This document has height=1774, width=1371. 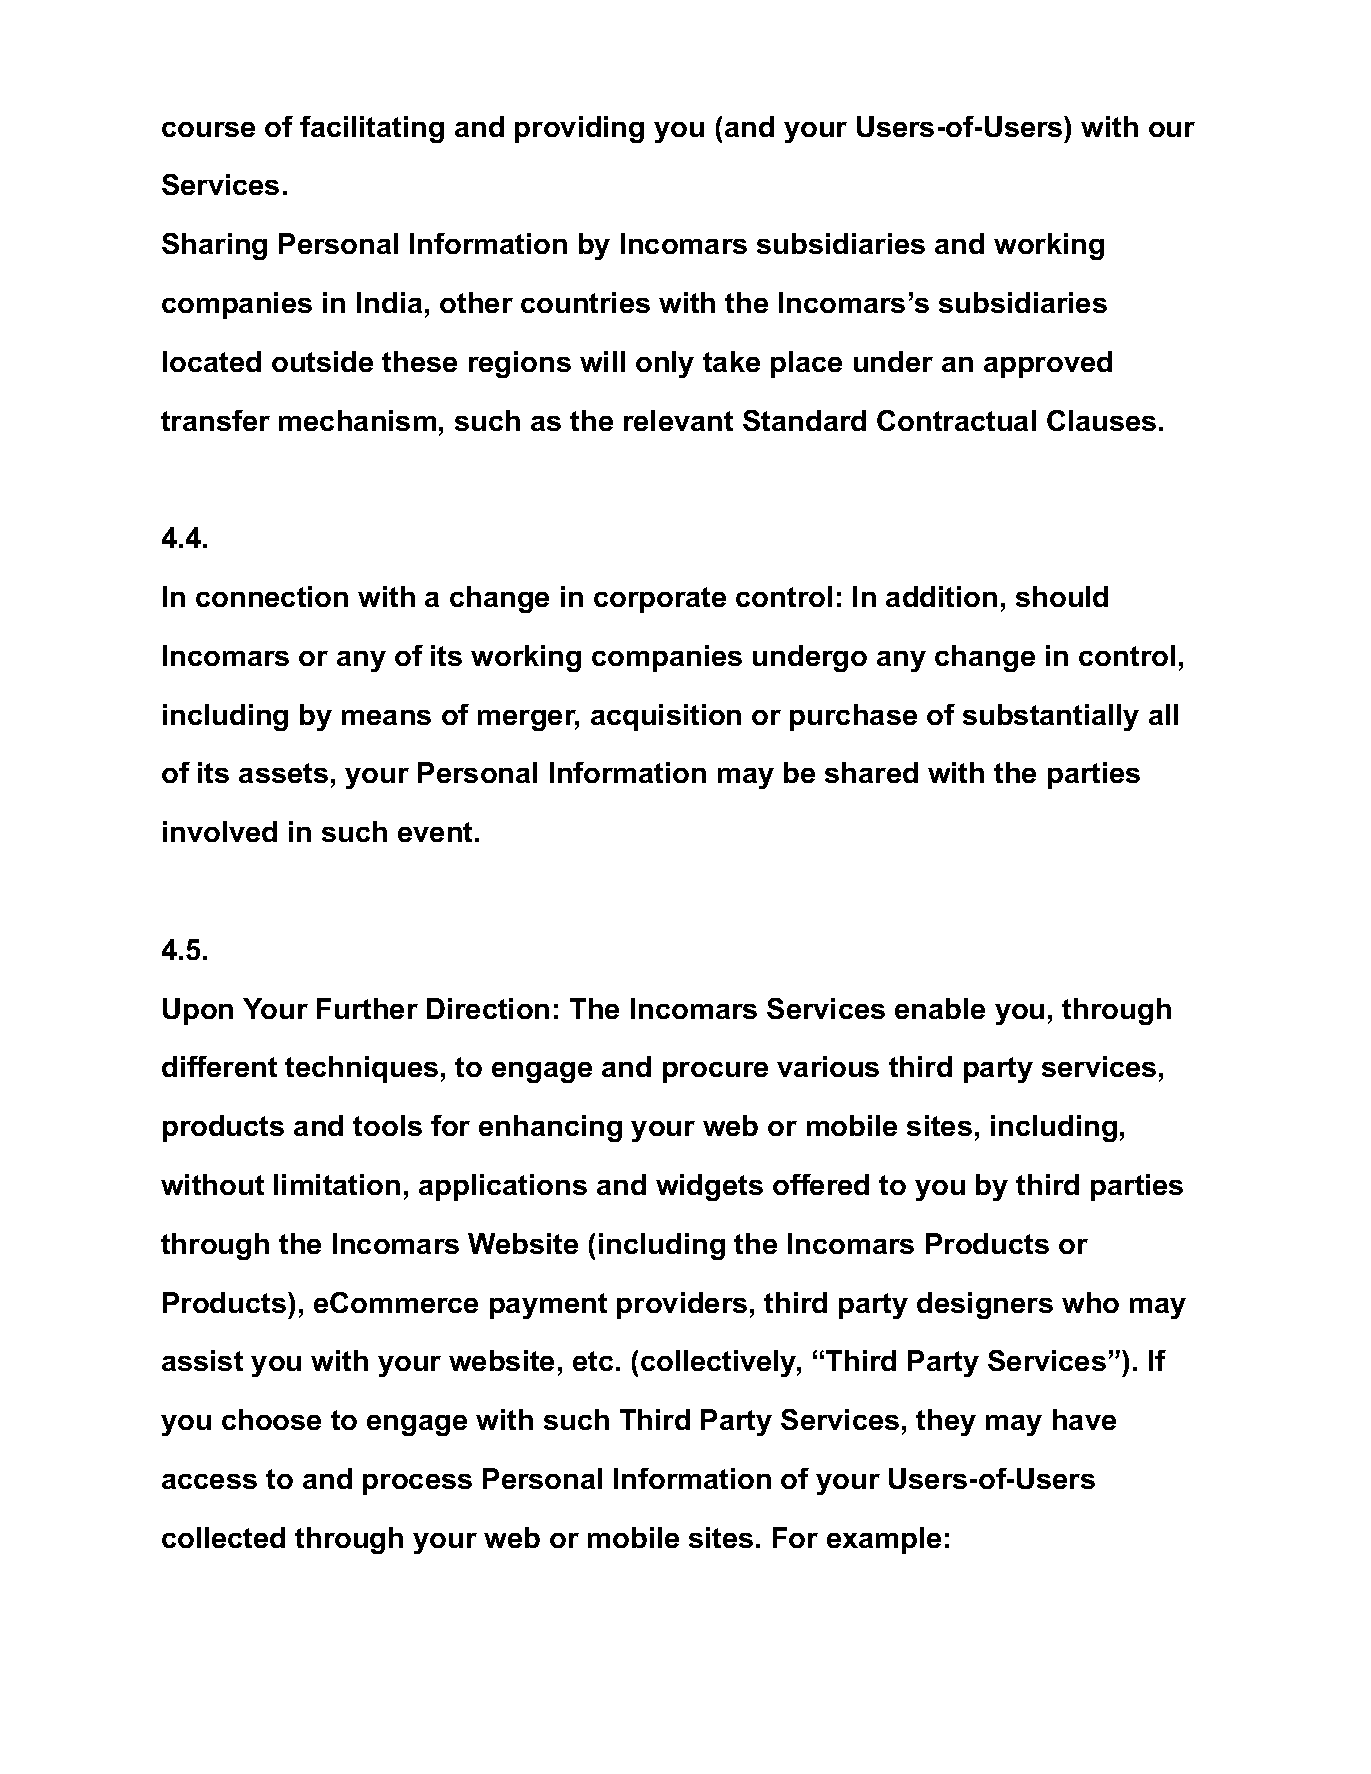 What do you see at coordinates (372, 129) in the document?
I see `facilitating` at bounding box center [372, 129].
